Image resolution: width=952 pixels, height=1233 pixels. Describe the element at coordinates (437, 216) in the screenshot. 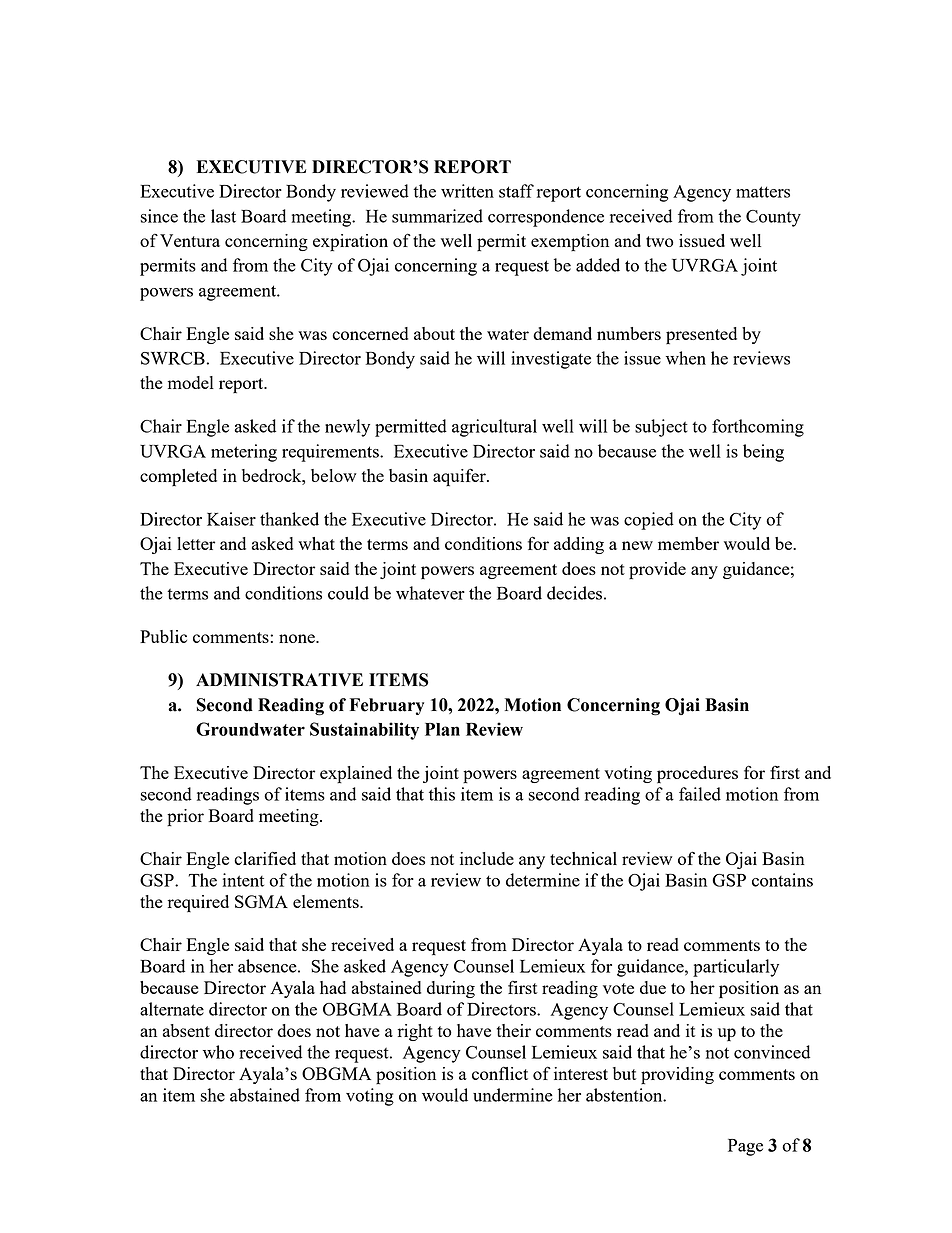

I see `summarized` at that location.
